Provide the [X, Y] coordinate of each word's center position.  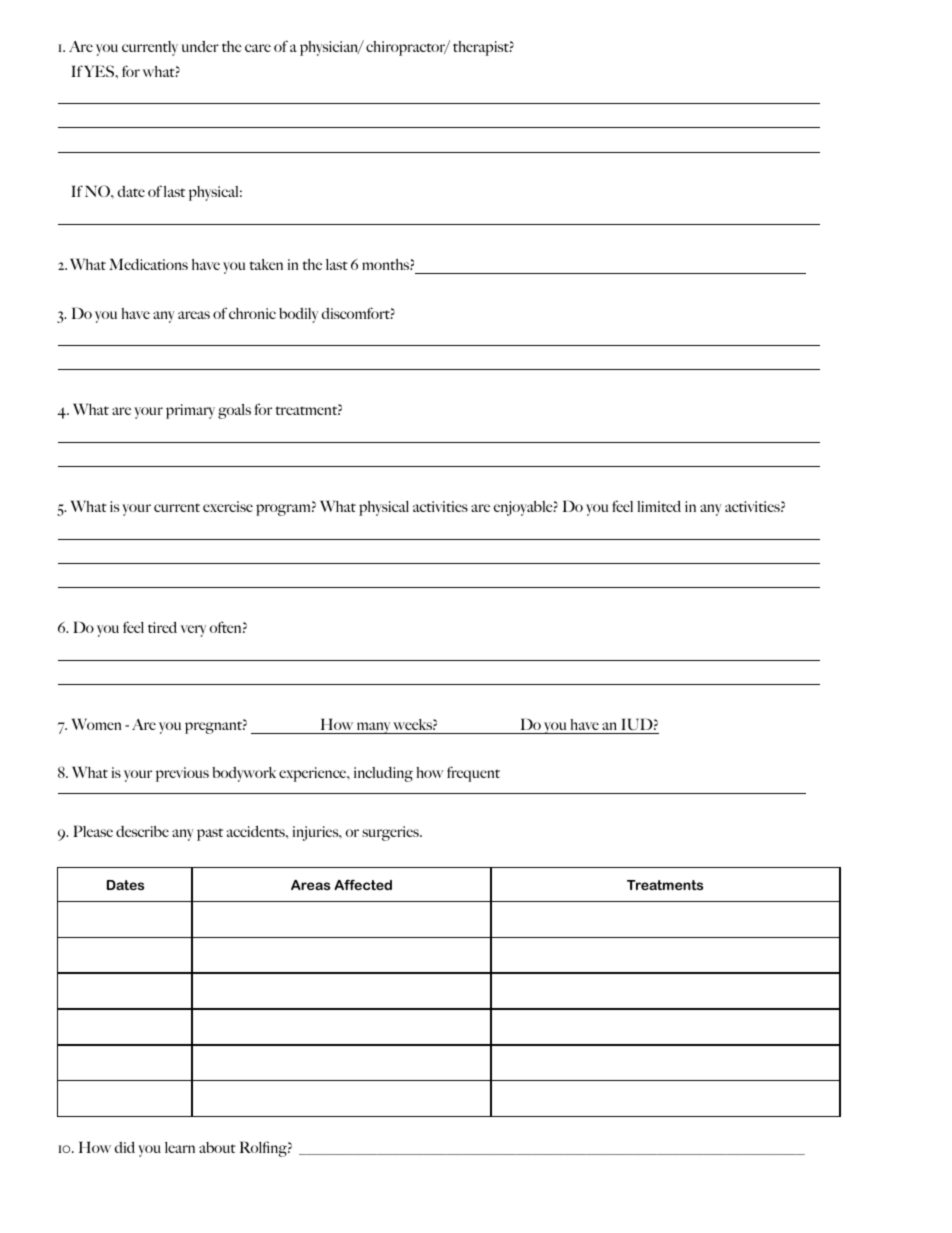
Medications [148, 264]
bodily [298, 315]
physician [330, 48]
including [383, 774]
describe [142, 831]
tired [162, 627]
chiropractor [406, 48]
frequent [473, 774]
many [373, 728]
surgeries [391, 833]
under [200, 46]
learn [180, 1147]
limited [659, 506]
